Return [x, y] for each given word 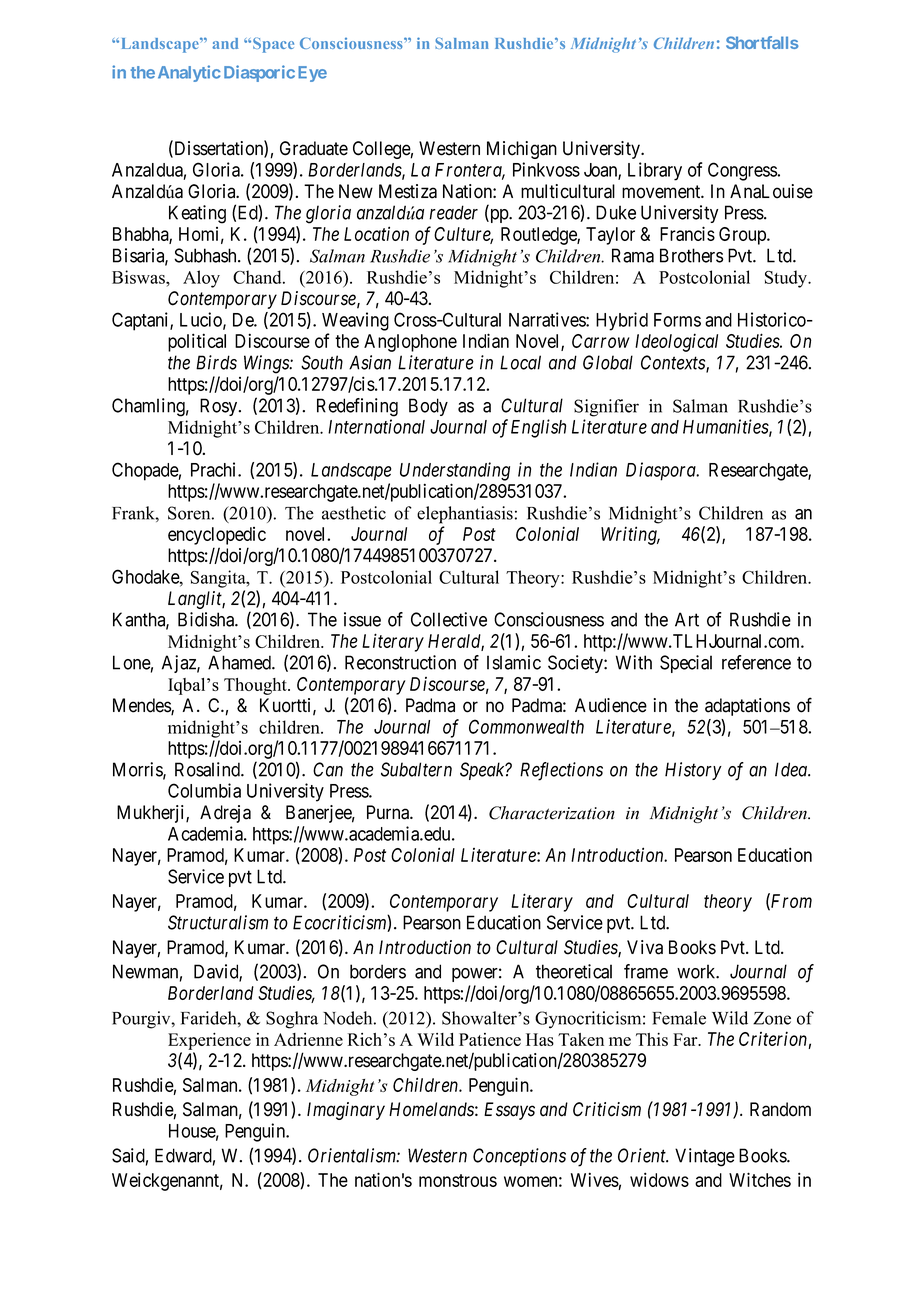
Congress [742, 171]
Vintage [705, 1157]
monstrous [458, 1180]
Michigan [522, 150]
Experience [209, 1041]
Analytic [189, 73]
